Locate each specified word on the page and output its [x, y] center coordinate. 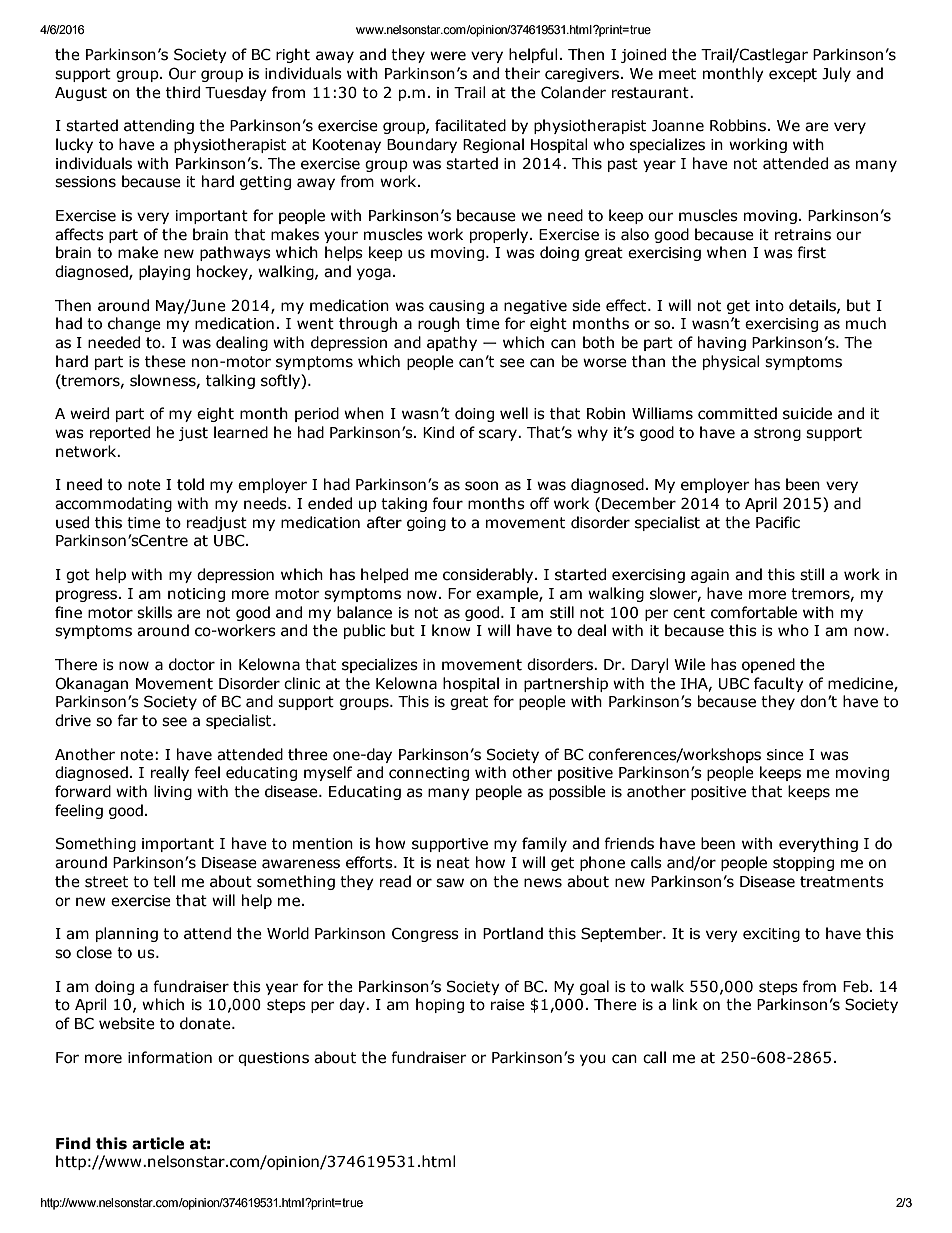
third [183, 92]
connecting [429, 774]
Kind [438, 432]
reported [120, 433]
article [158, 1143]
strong [777, 434]
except [793, 75]
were [448, 56]
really [170, 773]
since [785, 755]
